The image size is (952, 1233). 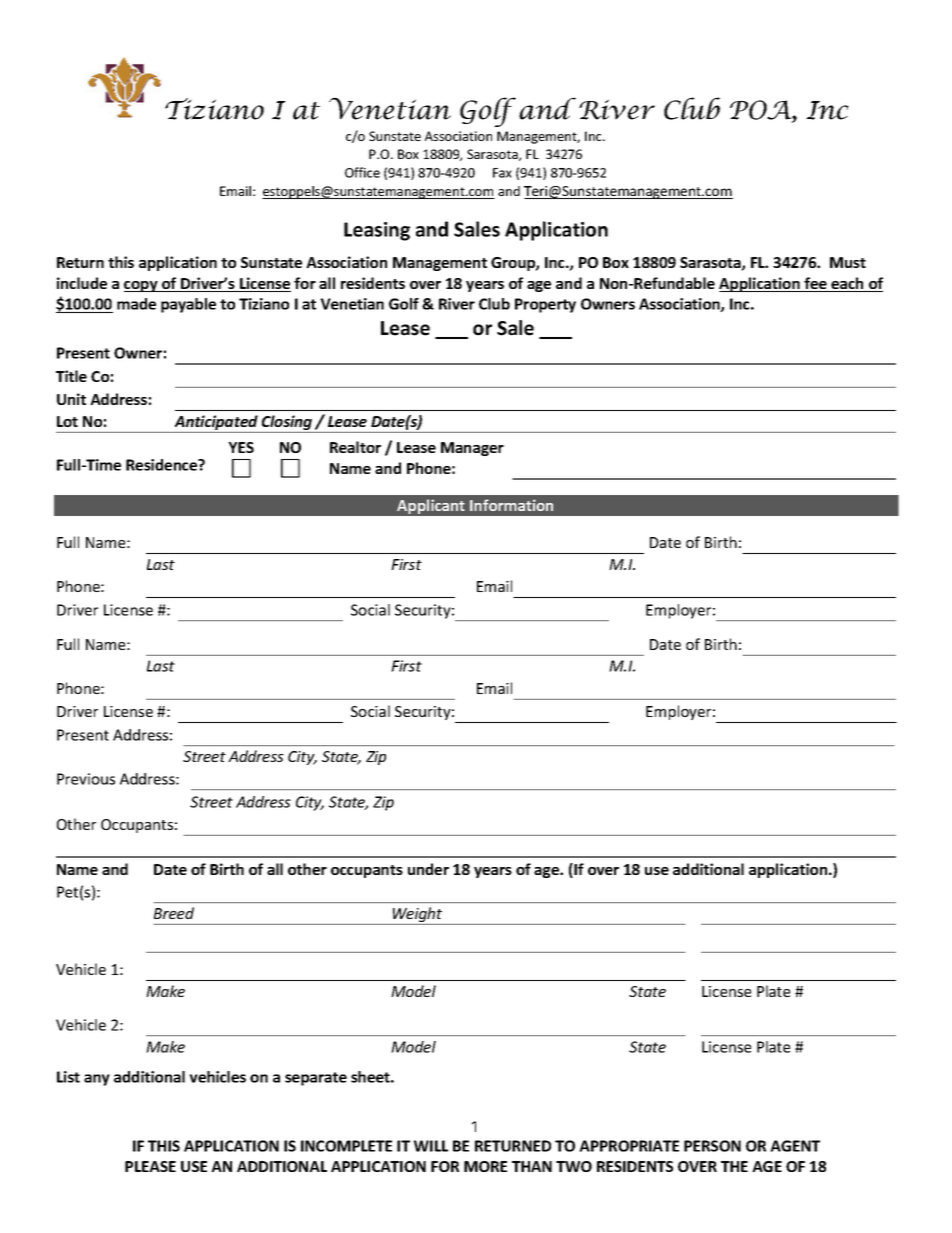 What do you see at coordinates (511, 505) in the screenshot?
I see `Information` at bounding box center [511, 505].
